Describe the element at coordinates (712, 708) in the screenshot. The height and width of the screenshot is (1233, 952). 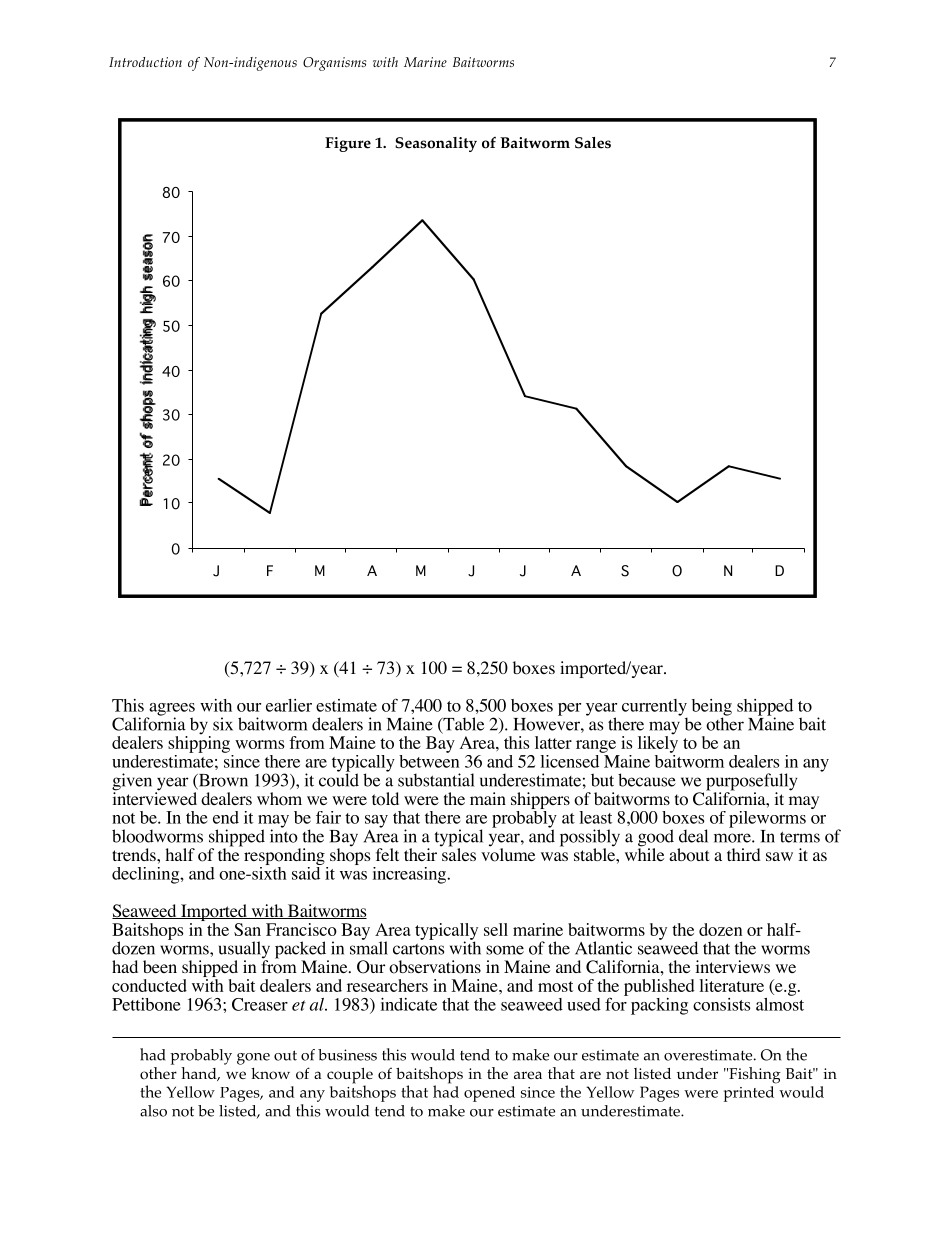
I see `being` at that location.
